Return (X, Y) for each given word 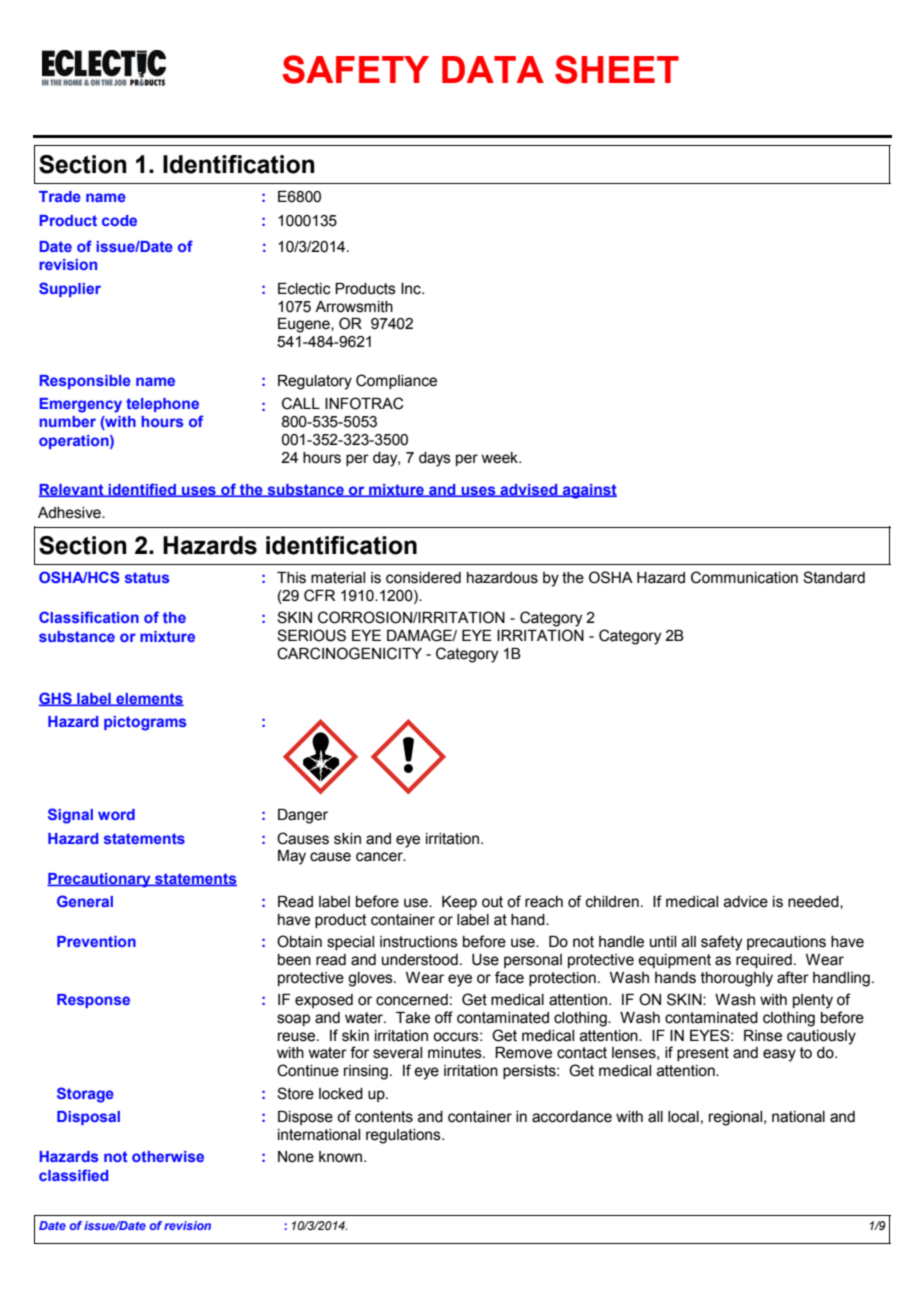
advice (746, 902)
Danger (303, 816)
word (116, 814)
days (435, 459)
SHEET (617, 69)
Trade (60, 196)
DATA (493, 69)
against (589, 491)
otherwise (168, 1156)
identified (142, 490)
